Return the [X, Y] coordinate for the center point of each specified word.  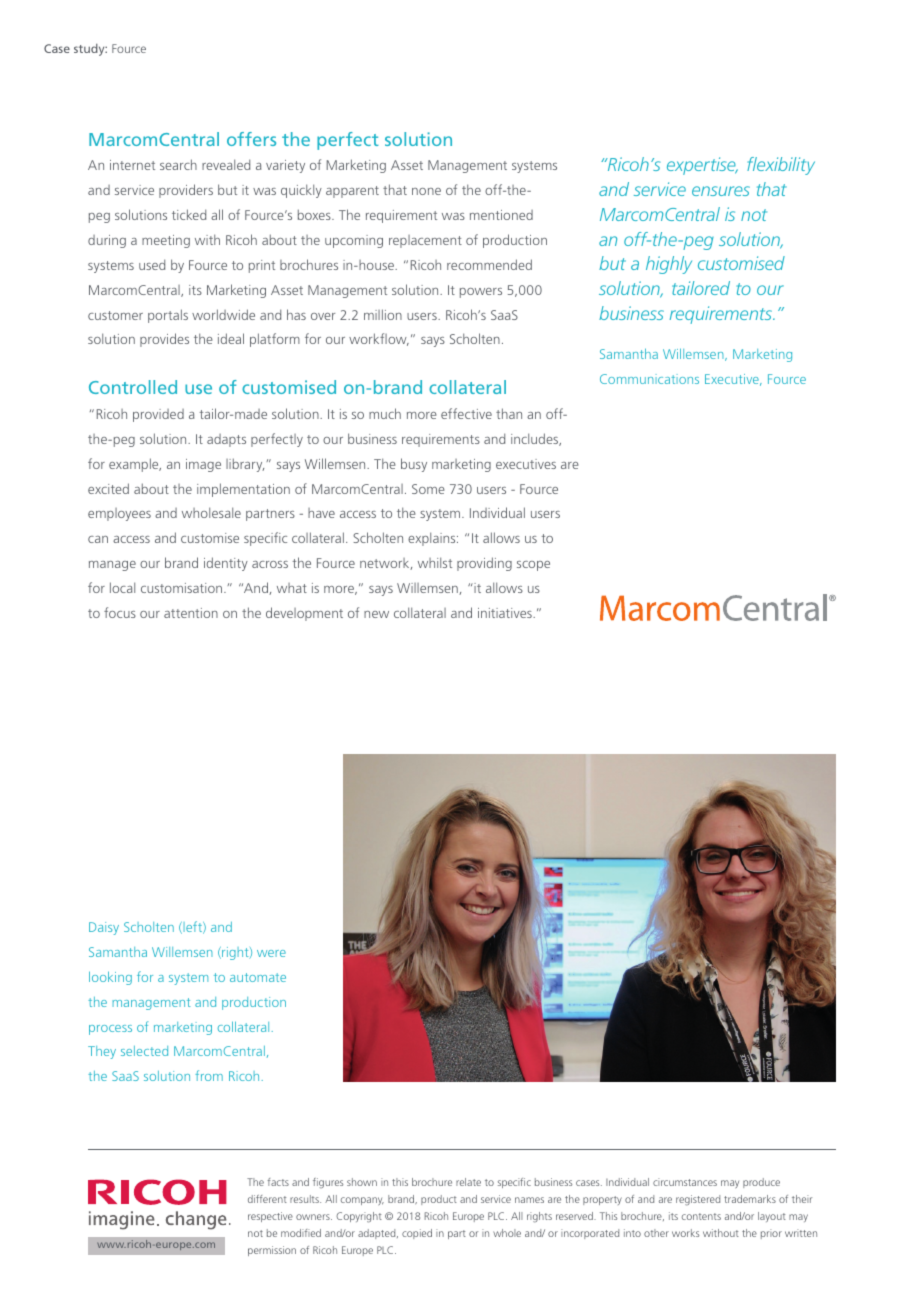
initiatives [506, 613]
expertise [702, 166]
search [178, 164]
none [426, 191]
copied [417, 1234]
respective [270, 1217]
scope [533, 566]
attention [191, 613]
